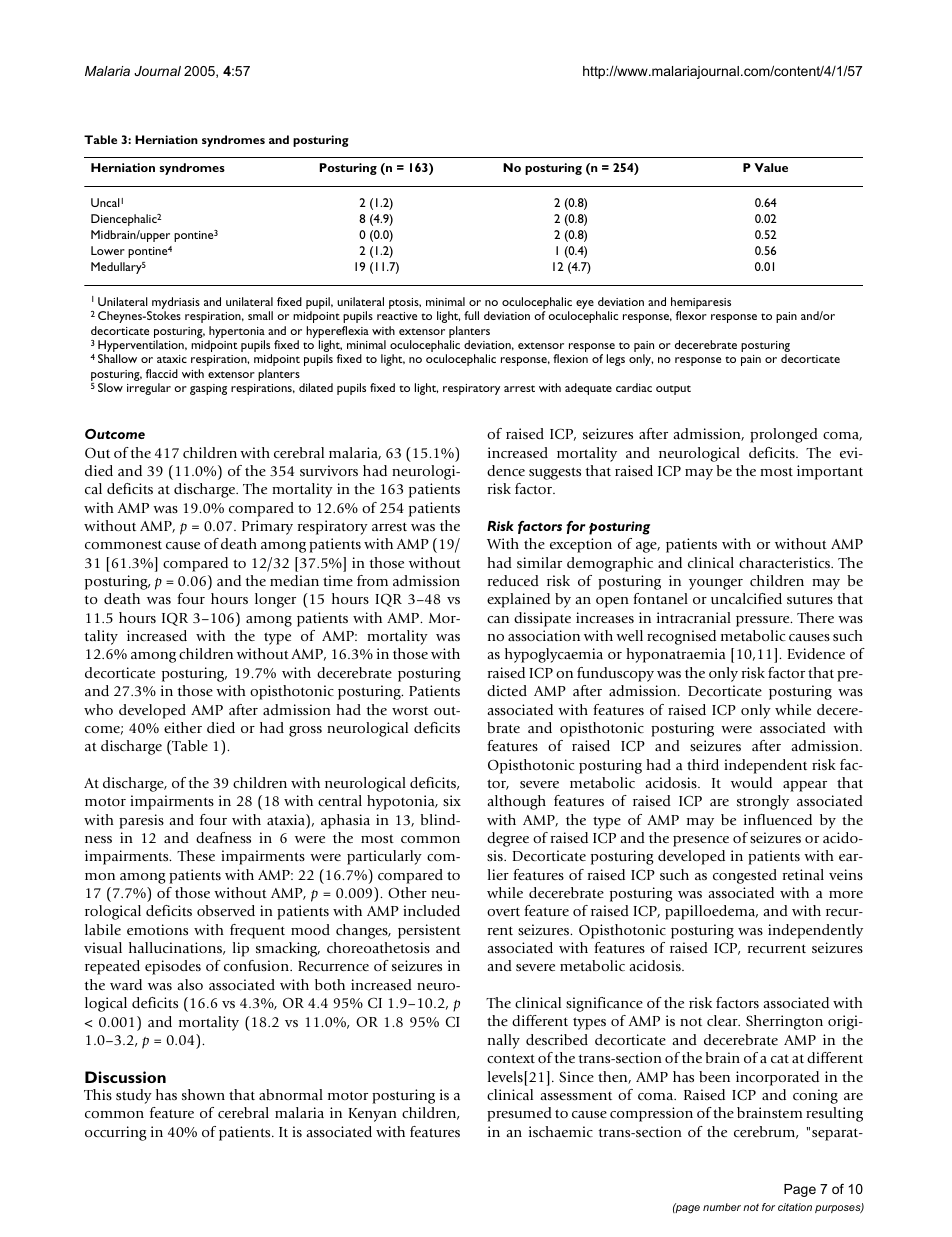 This page has height=1237, width=952. I want to click on full, so click(471, 315).
